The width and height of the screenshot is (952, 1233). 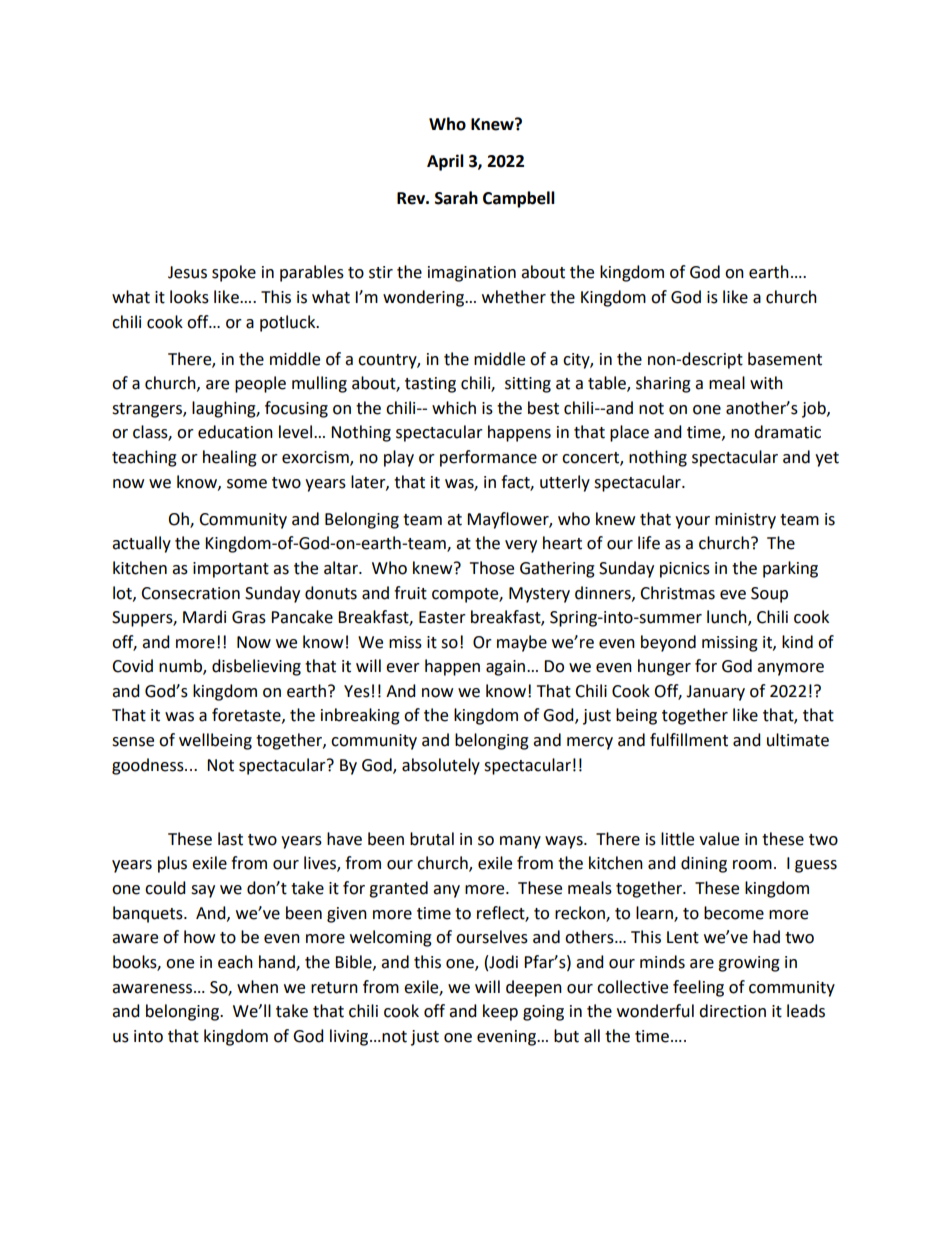 I want to click on direction, so click(x=732, y=1011).
